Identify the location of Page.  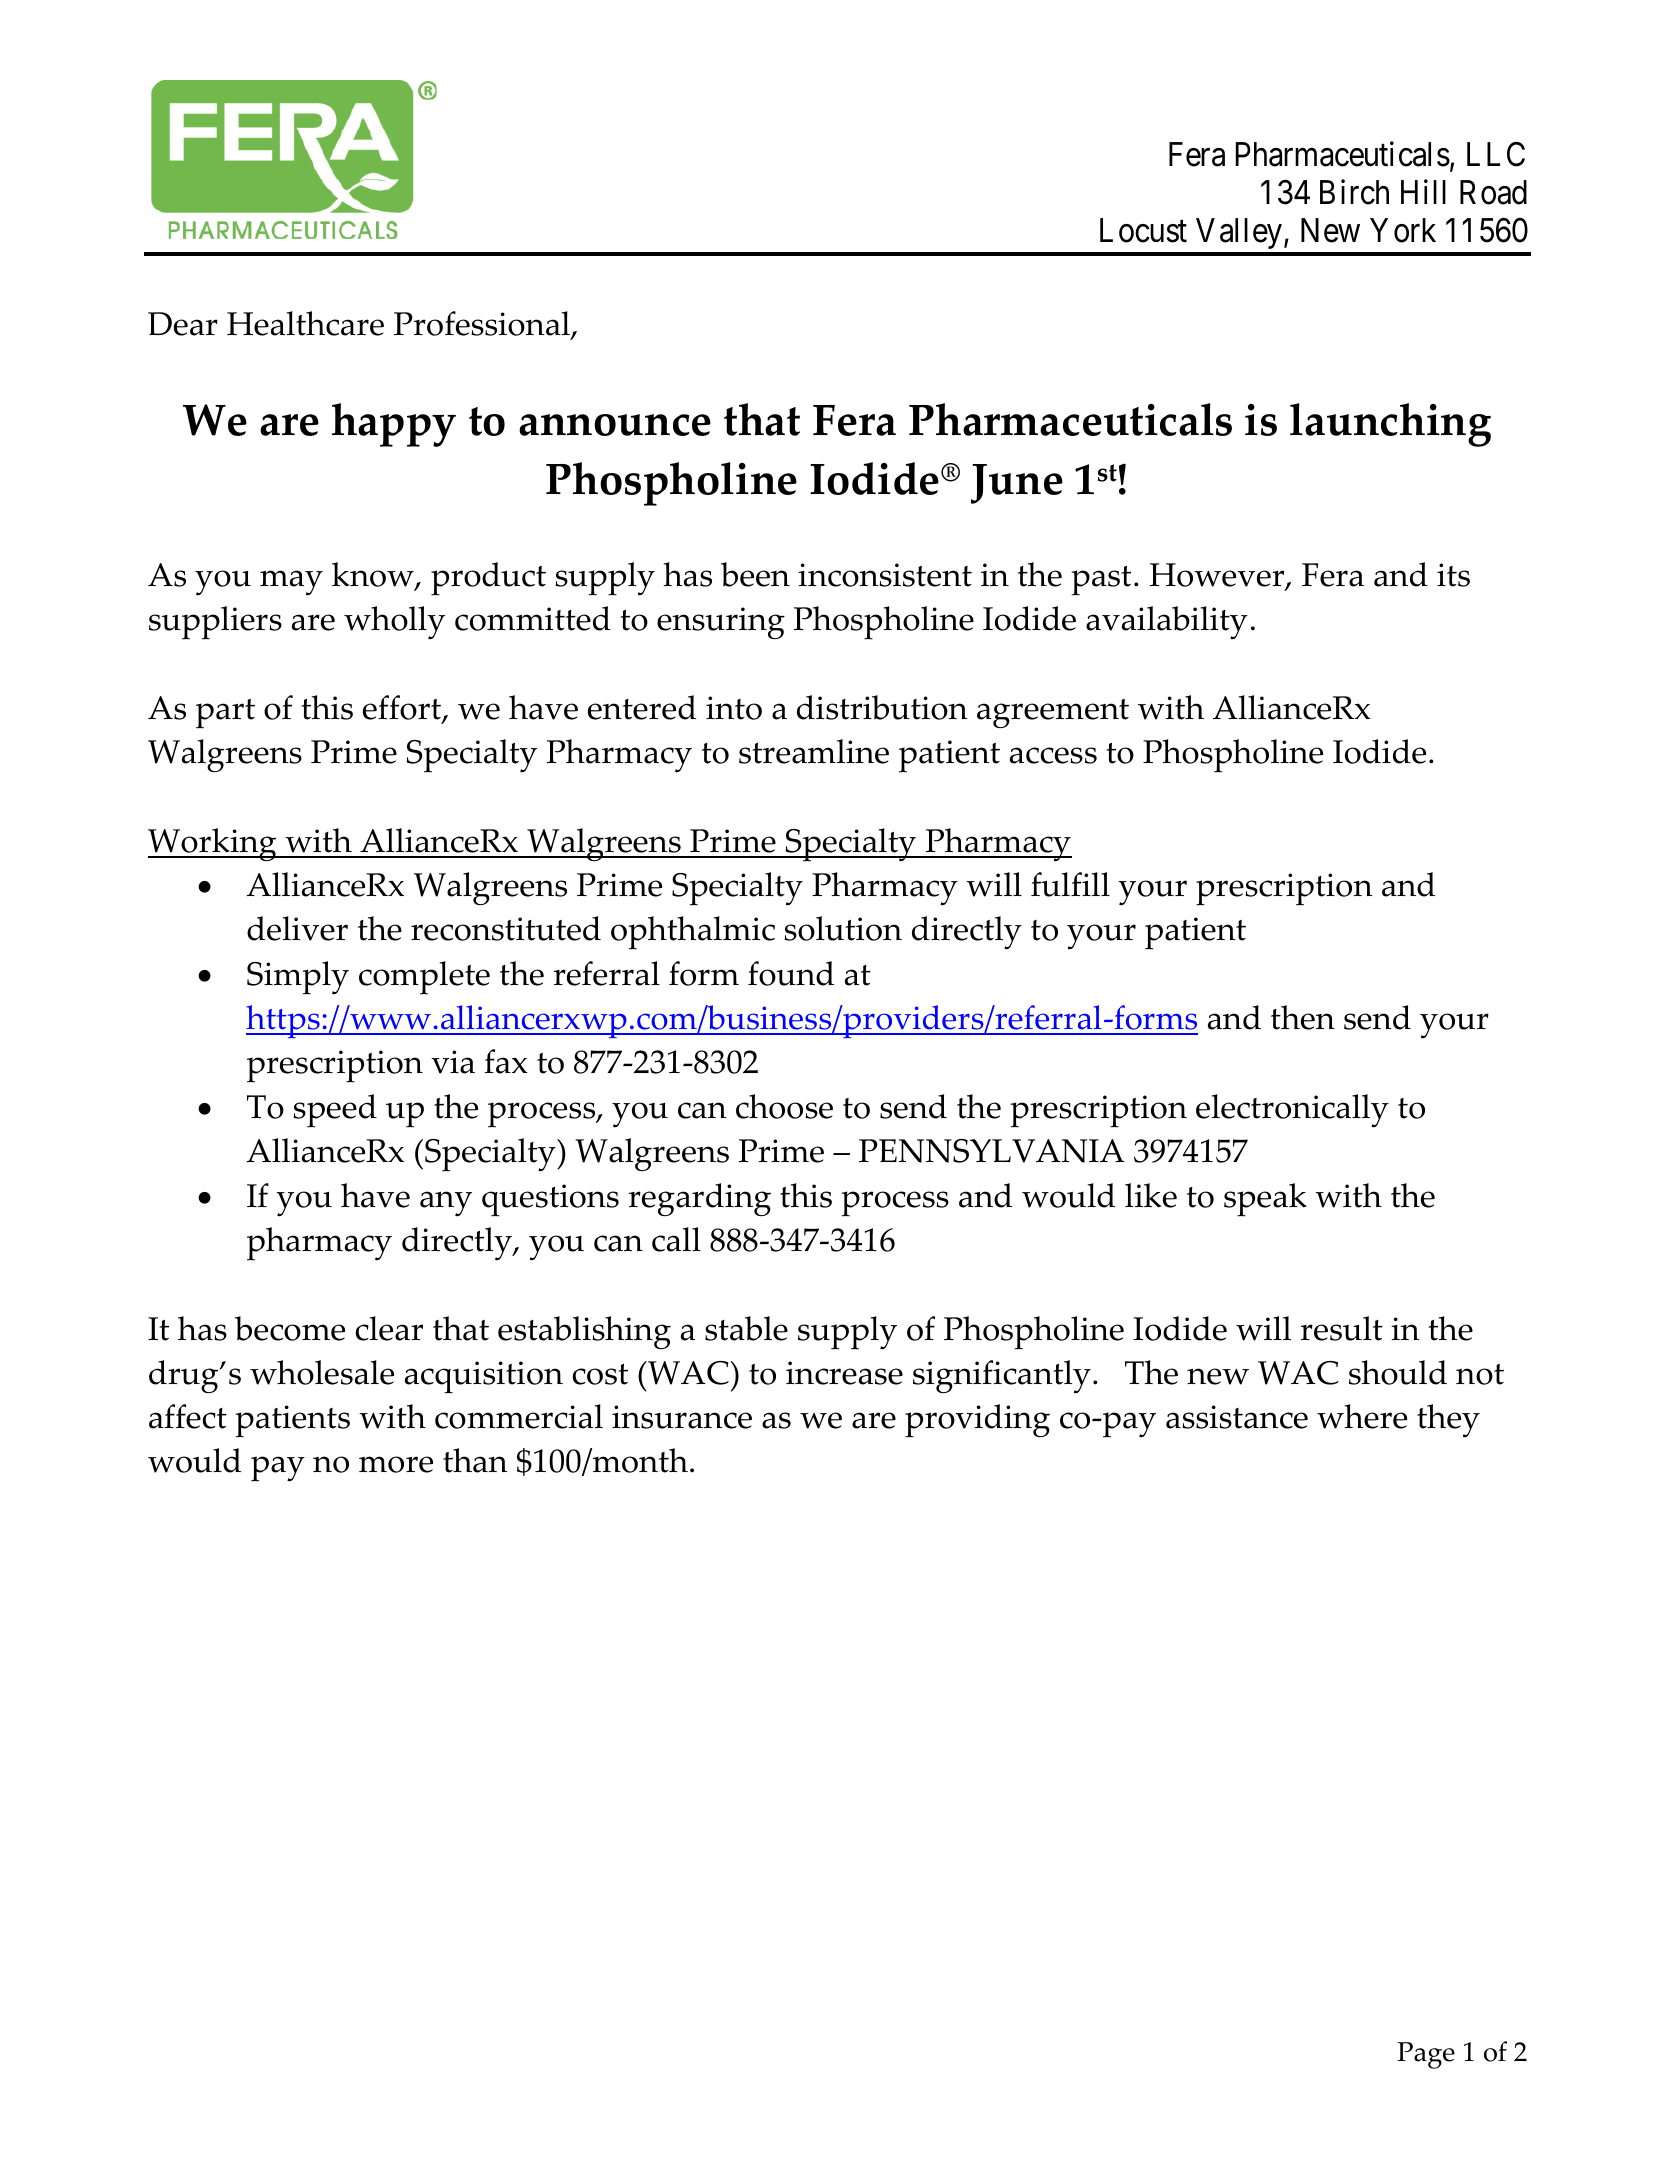
(1426, 2055).
